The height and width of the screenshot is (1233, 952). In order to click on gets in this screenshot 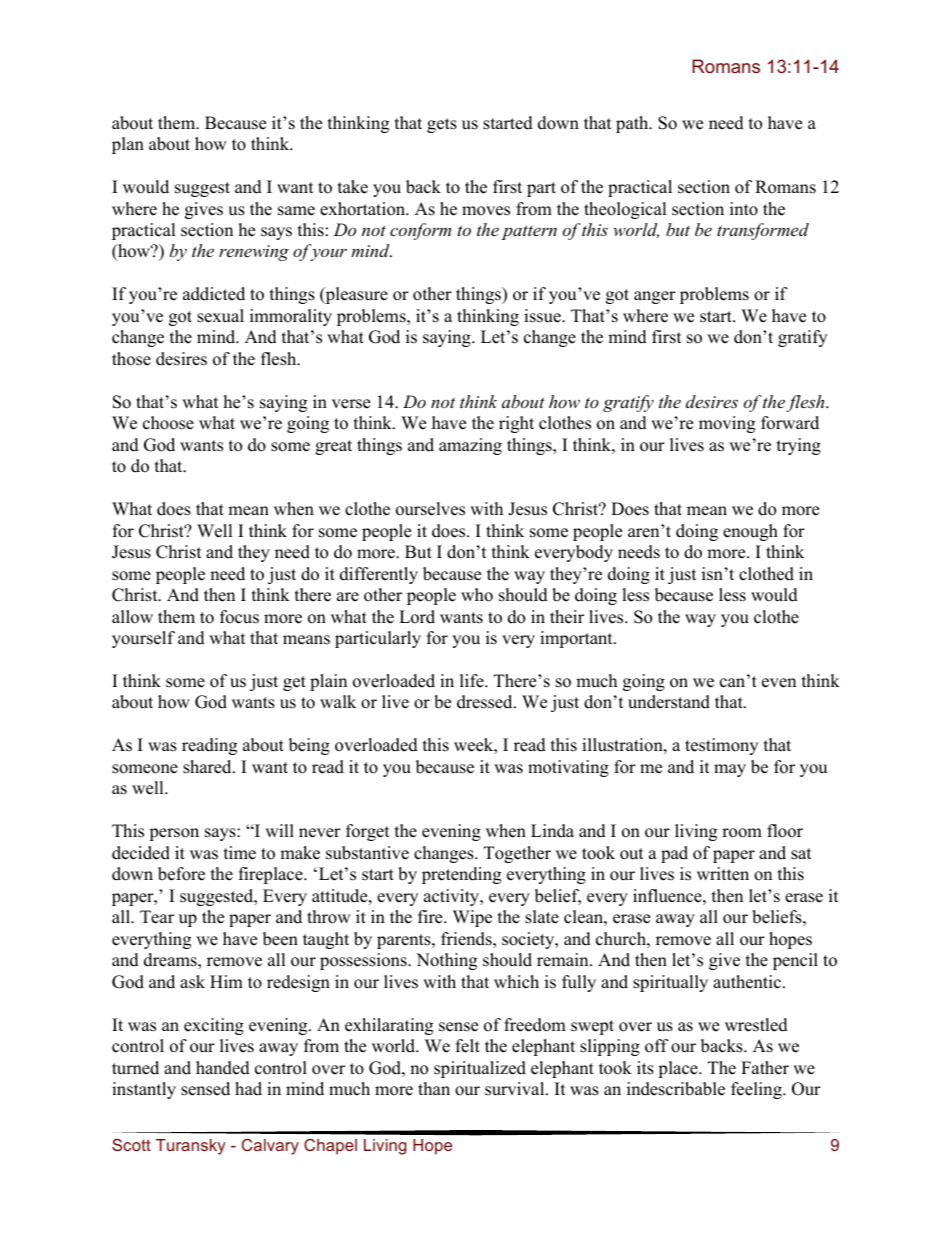, I will do `click(442, 125)`.
